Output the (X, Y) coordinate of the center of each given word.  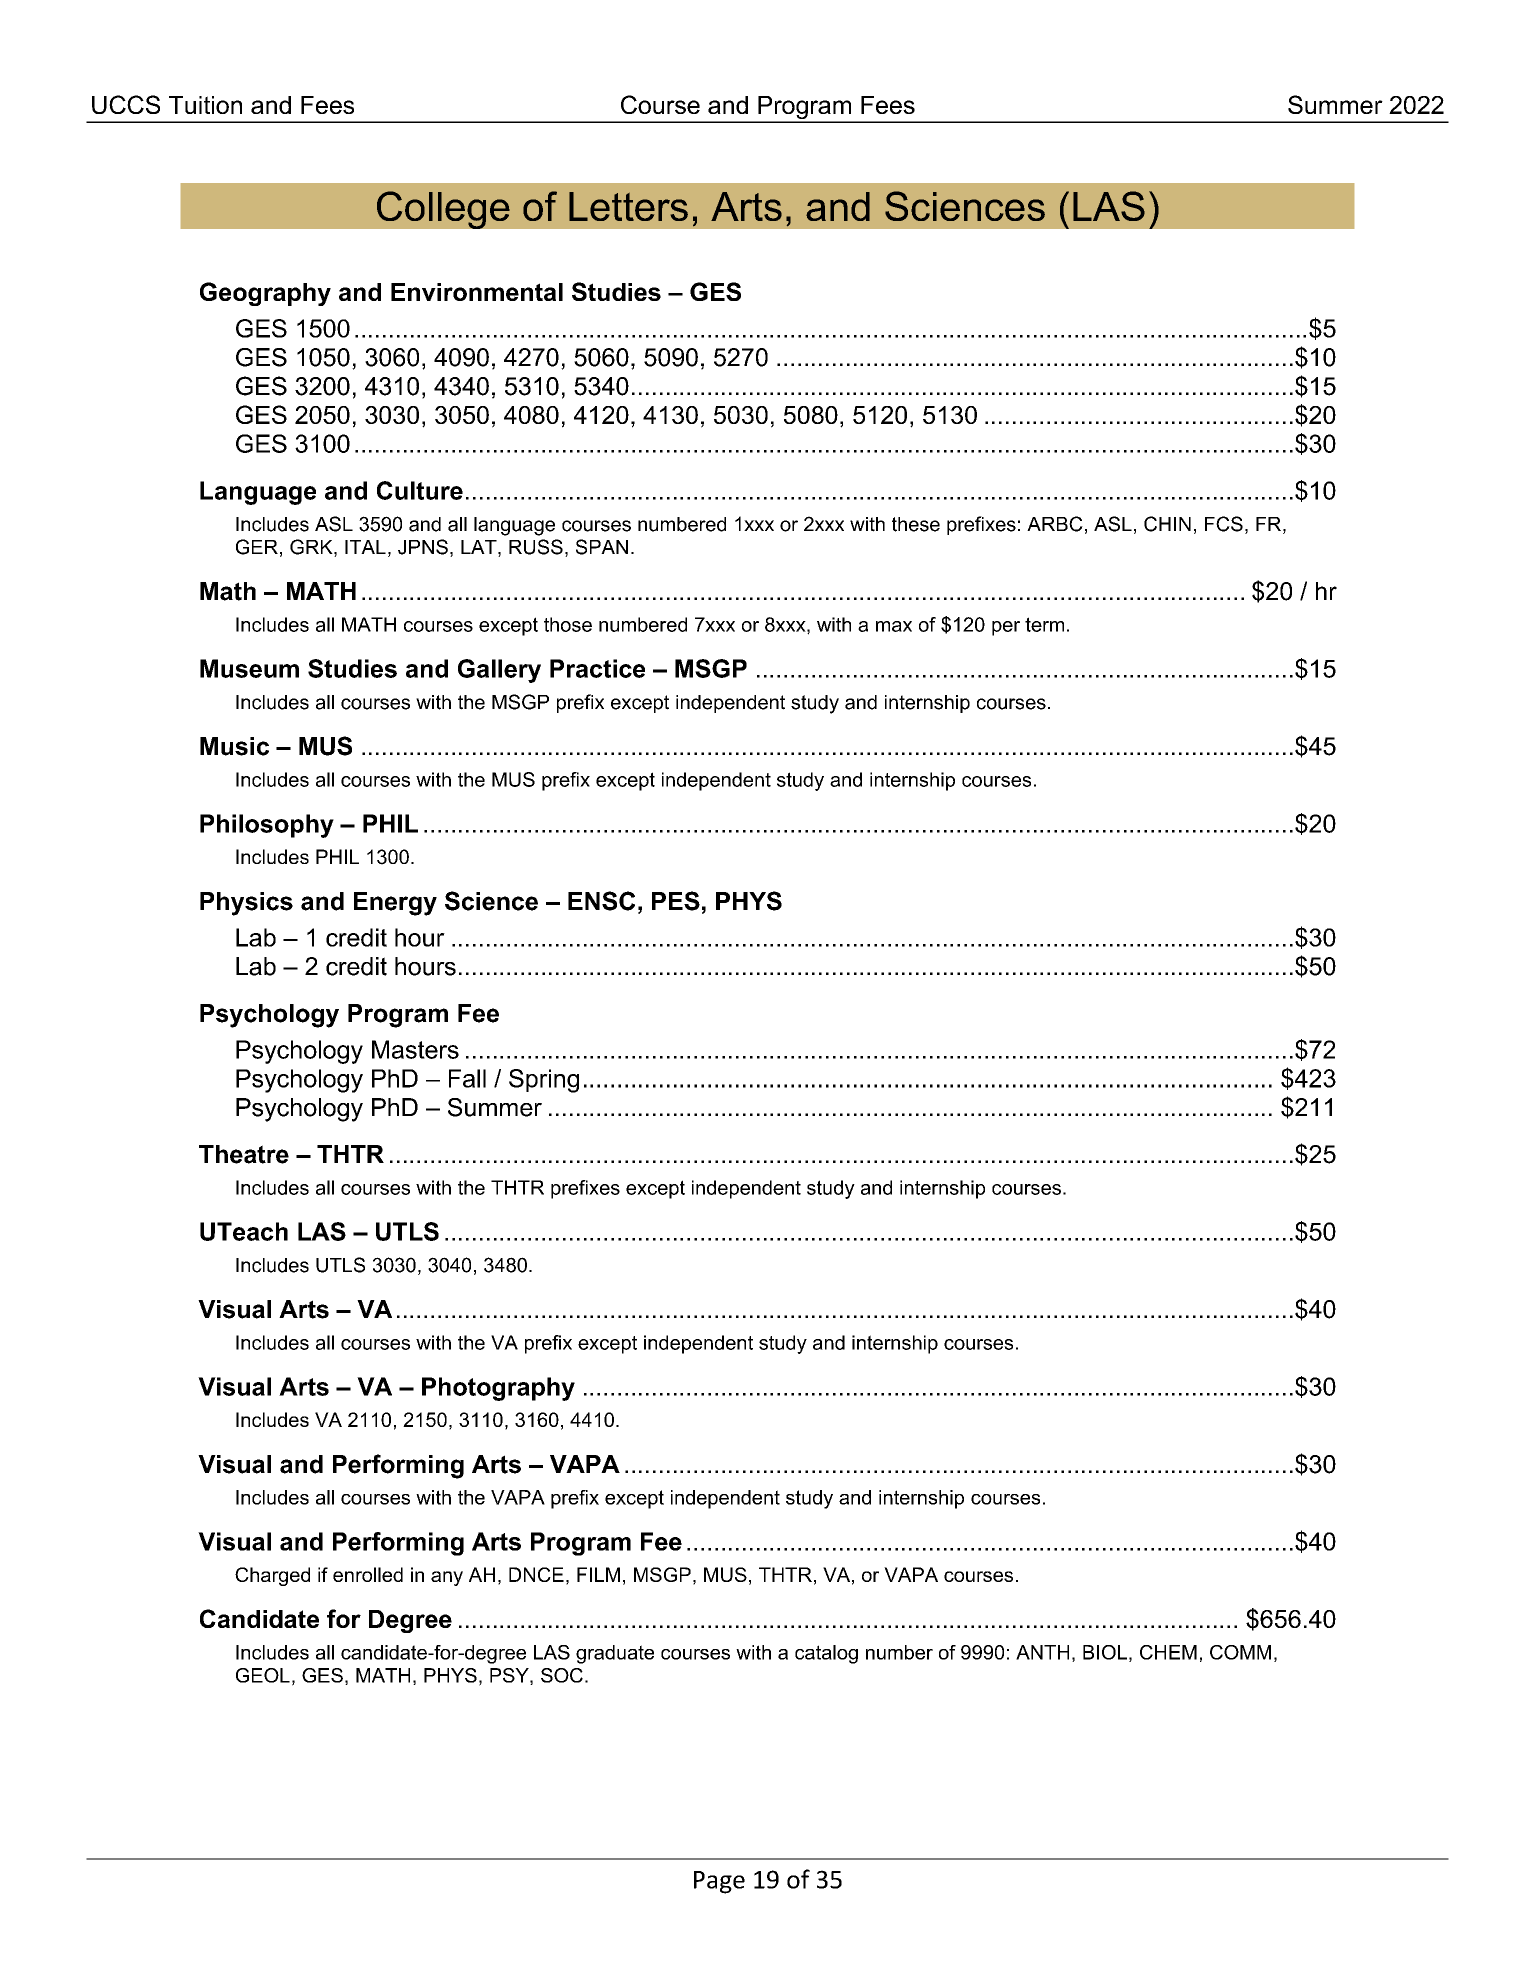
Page (719, 1882)
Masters (415, 1049)
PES (676, 901)
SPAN (602, 547)
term (1044, 624)
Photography (498, 1389)
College (443, 210)
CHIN (1167, 524)
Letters (628, 206)
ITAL (365, 547)
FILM (598, 1574)
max (894, 626)
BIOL (1105, 1652)
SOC (562, 1675)
